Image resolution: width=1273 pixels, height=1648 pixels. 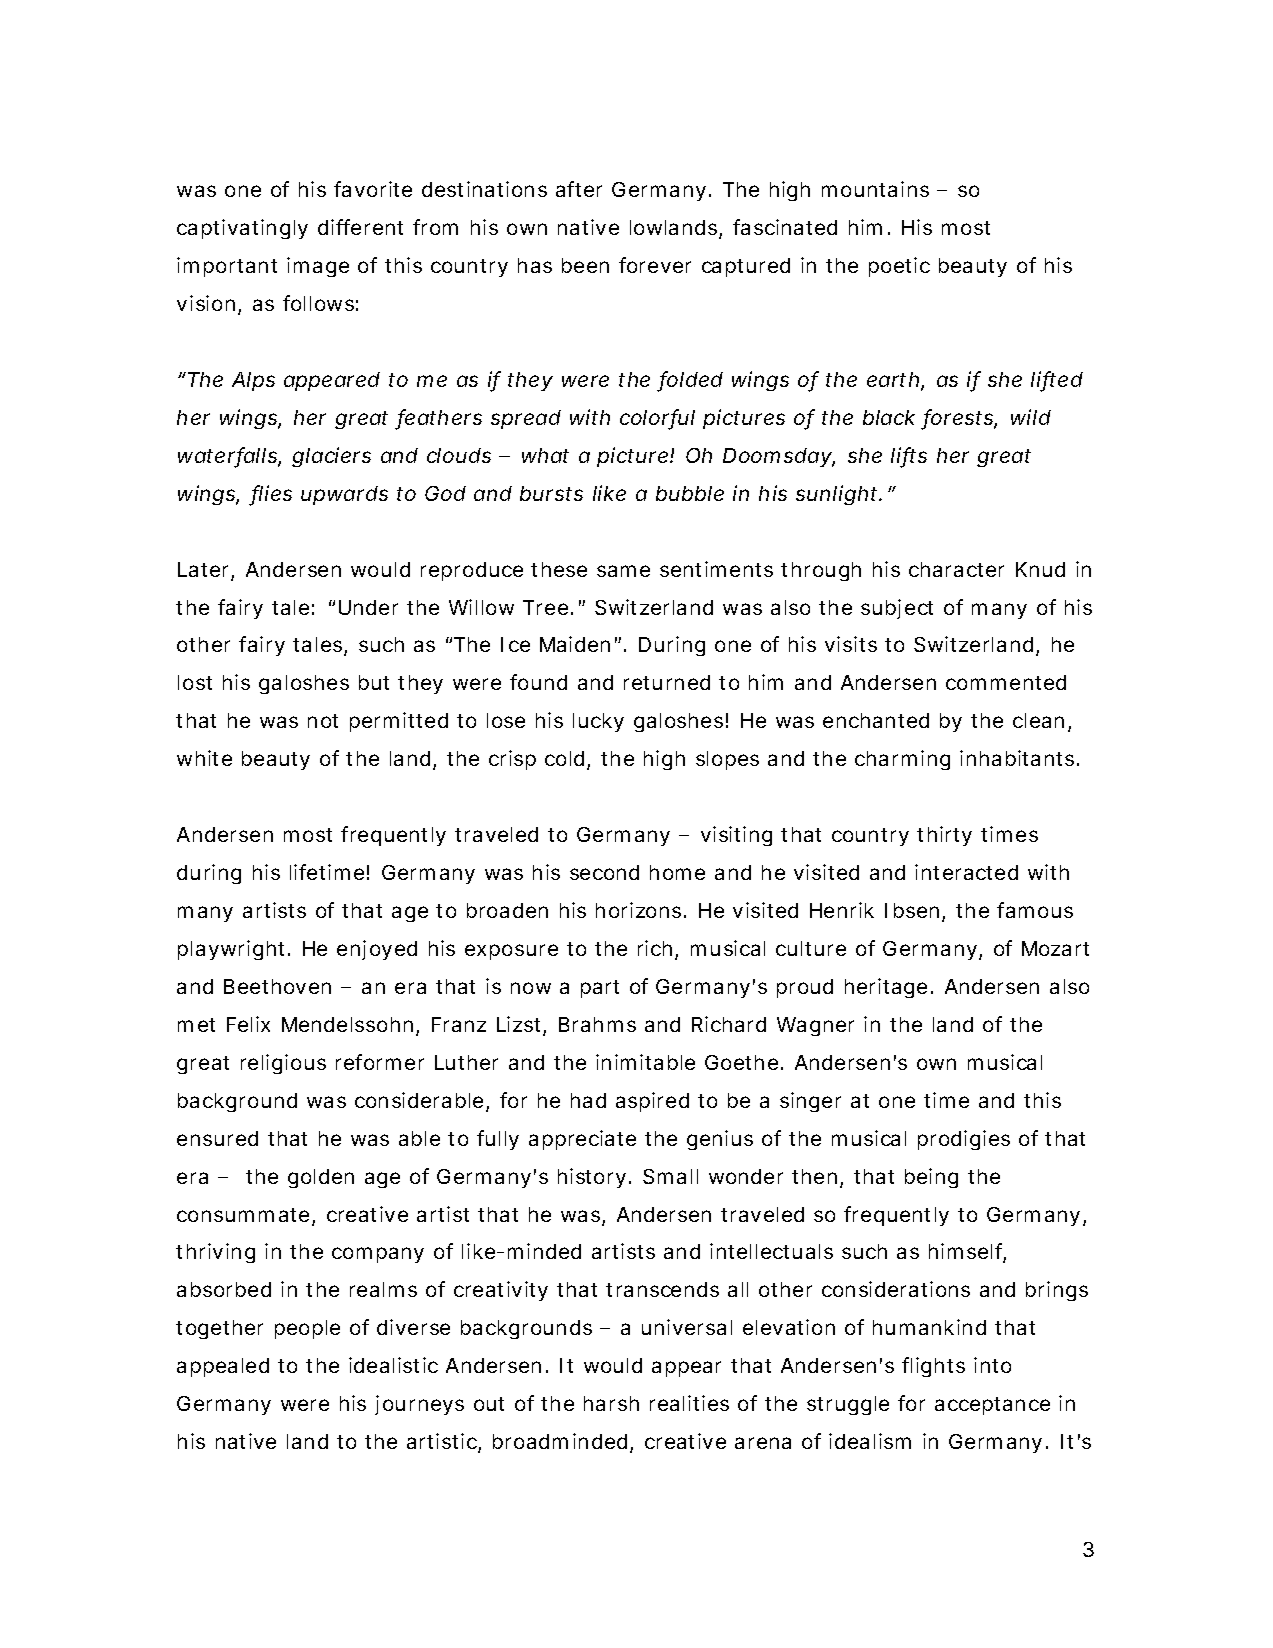 What do you see at coordinates (992, 1406) in the image?
I see `acceptance` at bounding box center [992, 1406].
